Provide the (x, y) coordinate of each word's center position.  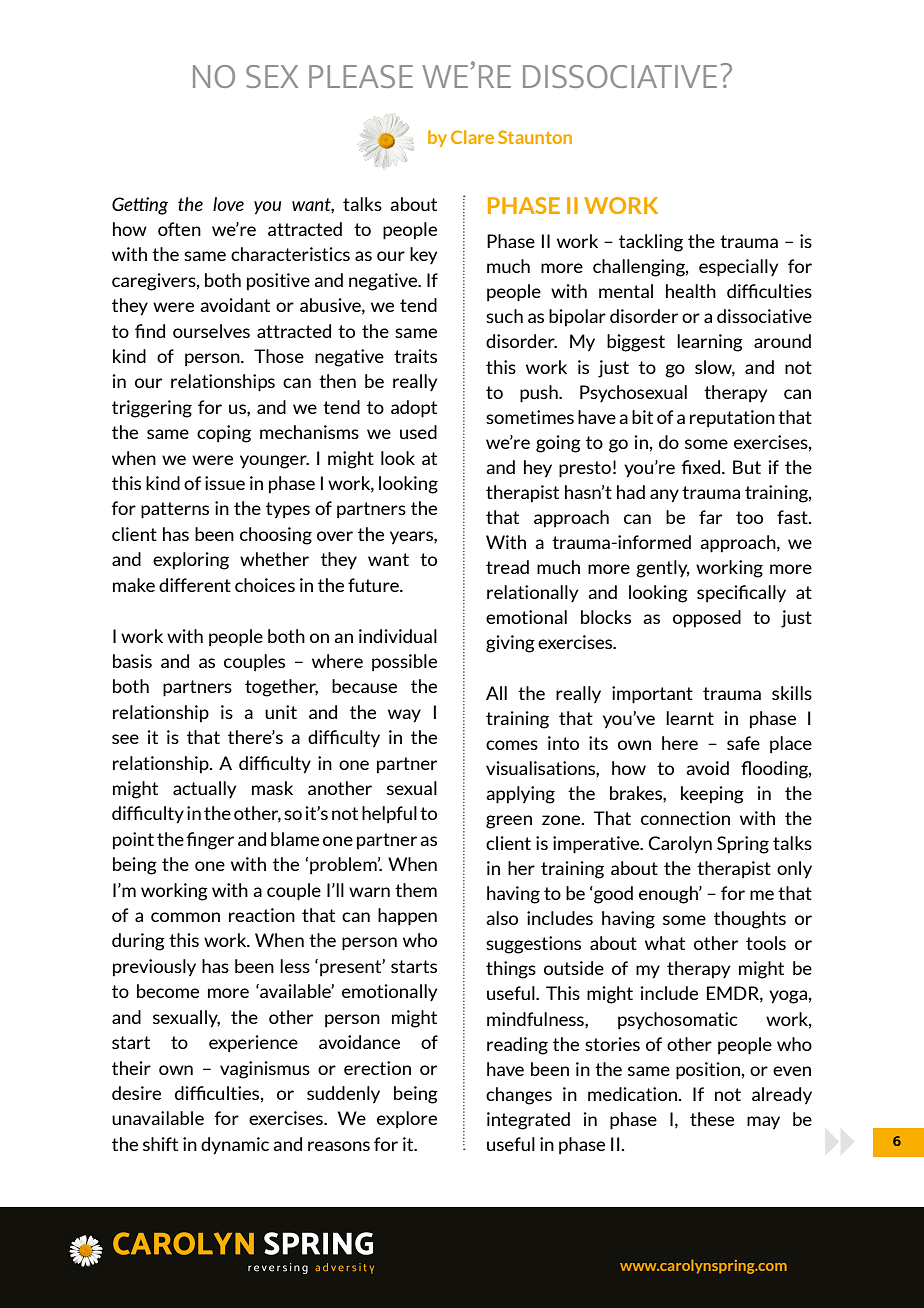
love (228, 204)
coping (224, 434)
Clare (472, 137)
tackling (651, 243)
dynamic (235, 1146)
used (418, 432)
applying (520, 795)
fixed (702, 467)
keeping (712, 795)
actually (204, 789)
